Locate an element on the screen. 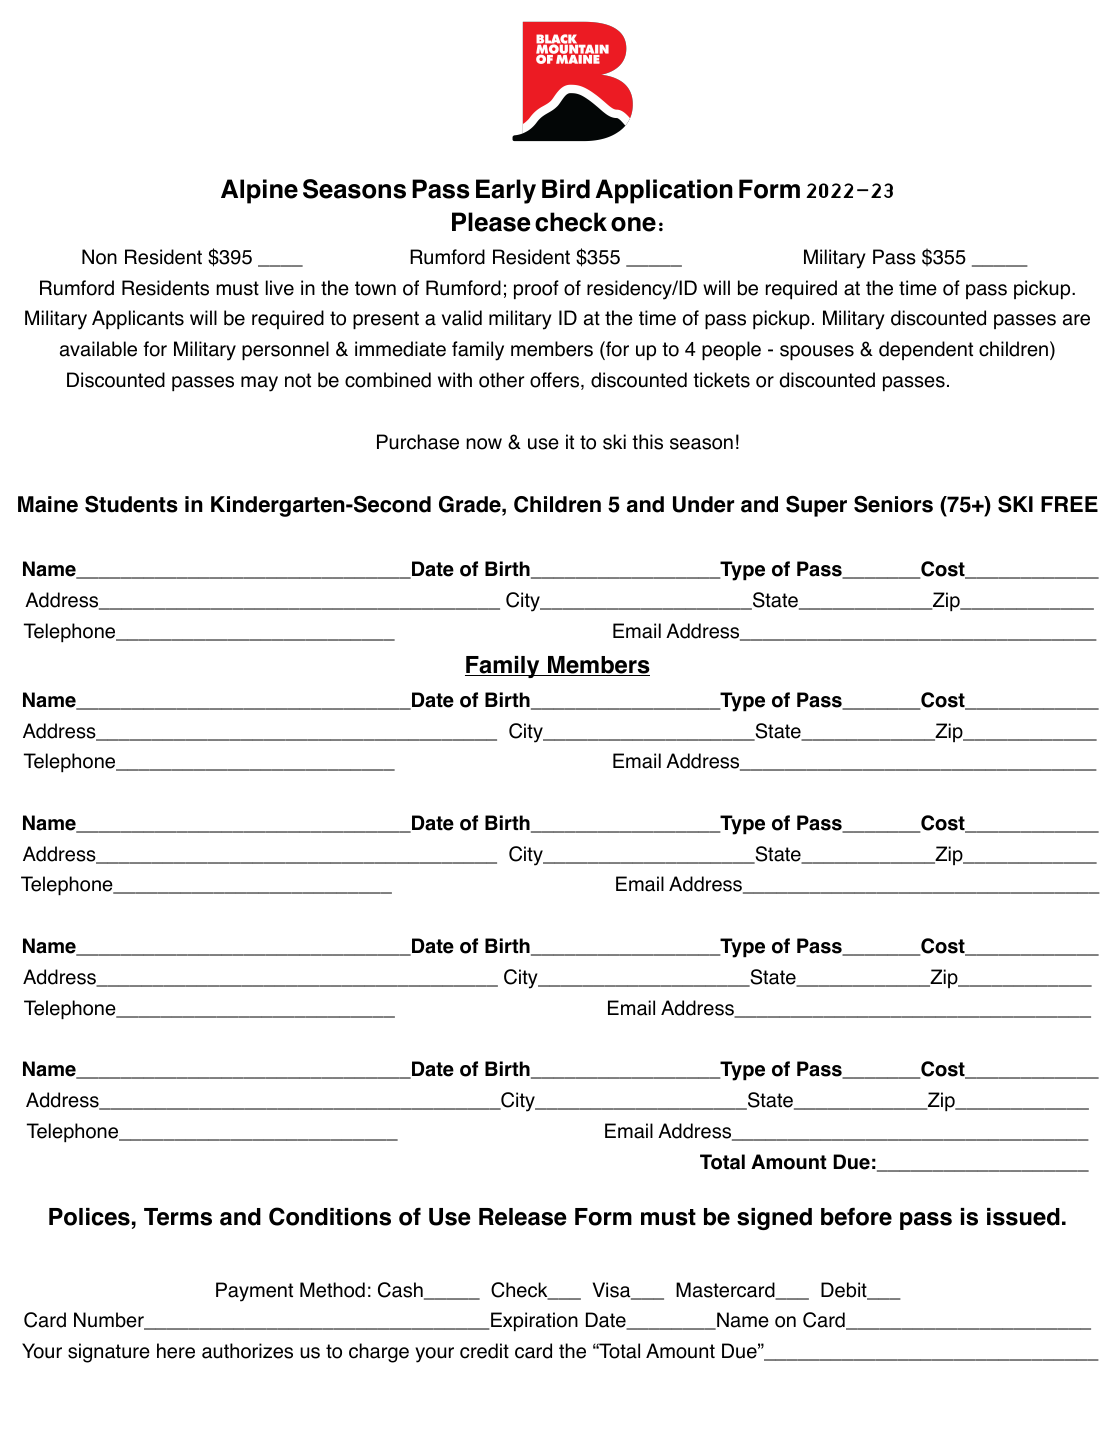  Students is located at coordinates (131, 504).
